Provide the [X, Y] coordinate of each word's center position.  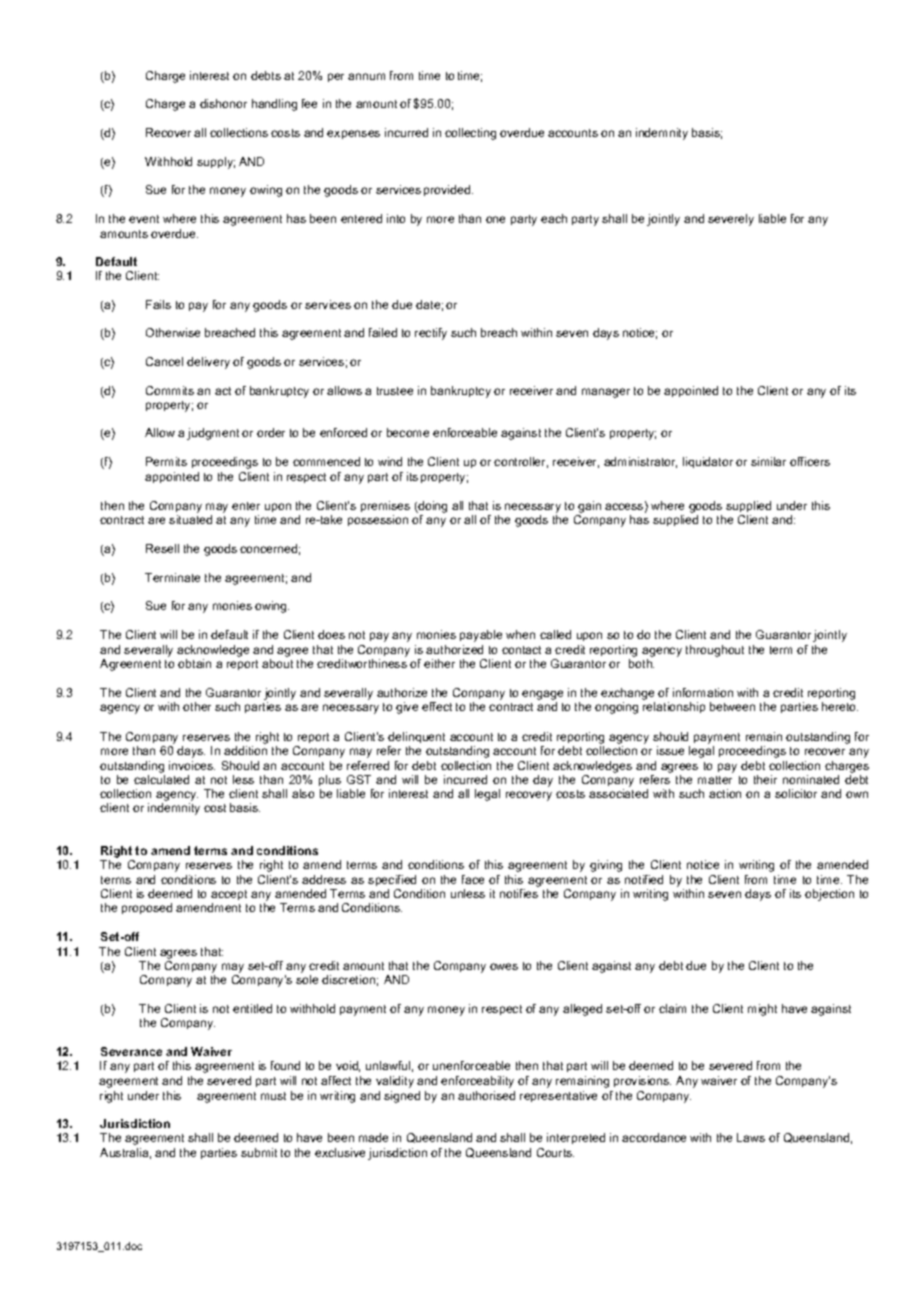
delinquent [416, 737]
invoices [192, 765]
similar [768, 461]
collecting [470, 134]
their [765, 779]
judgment [213, 434]
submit [259, 1152]
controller [521, 462]
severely [731, 220]
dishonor [223, 103]
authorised [486, 1095]
